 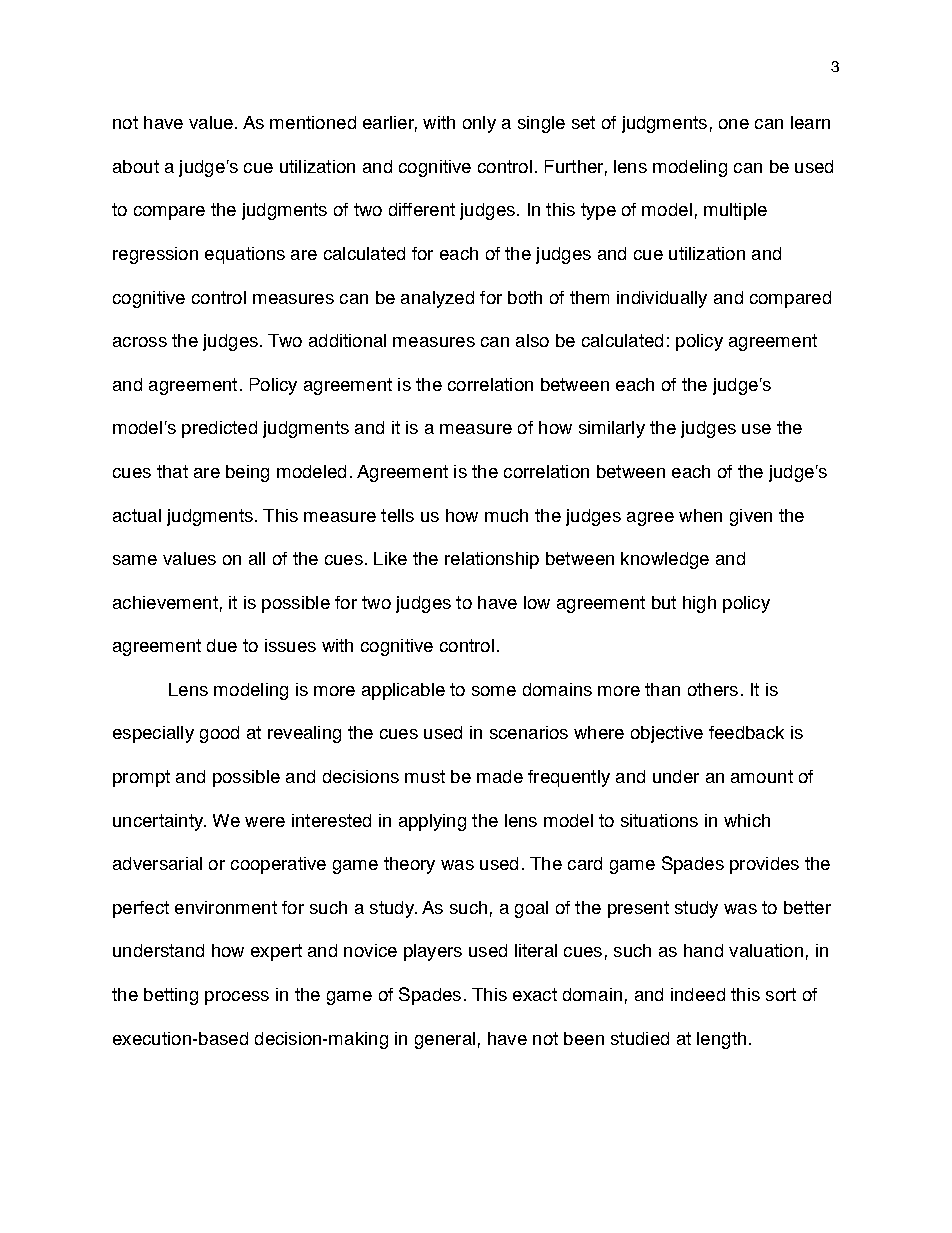 What do you see at coordinates (721, 1040) in the page?
I see `length` at bounding box center [721, 1040].
